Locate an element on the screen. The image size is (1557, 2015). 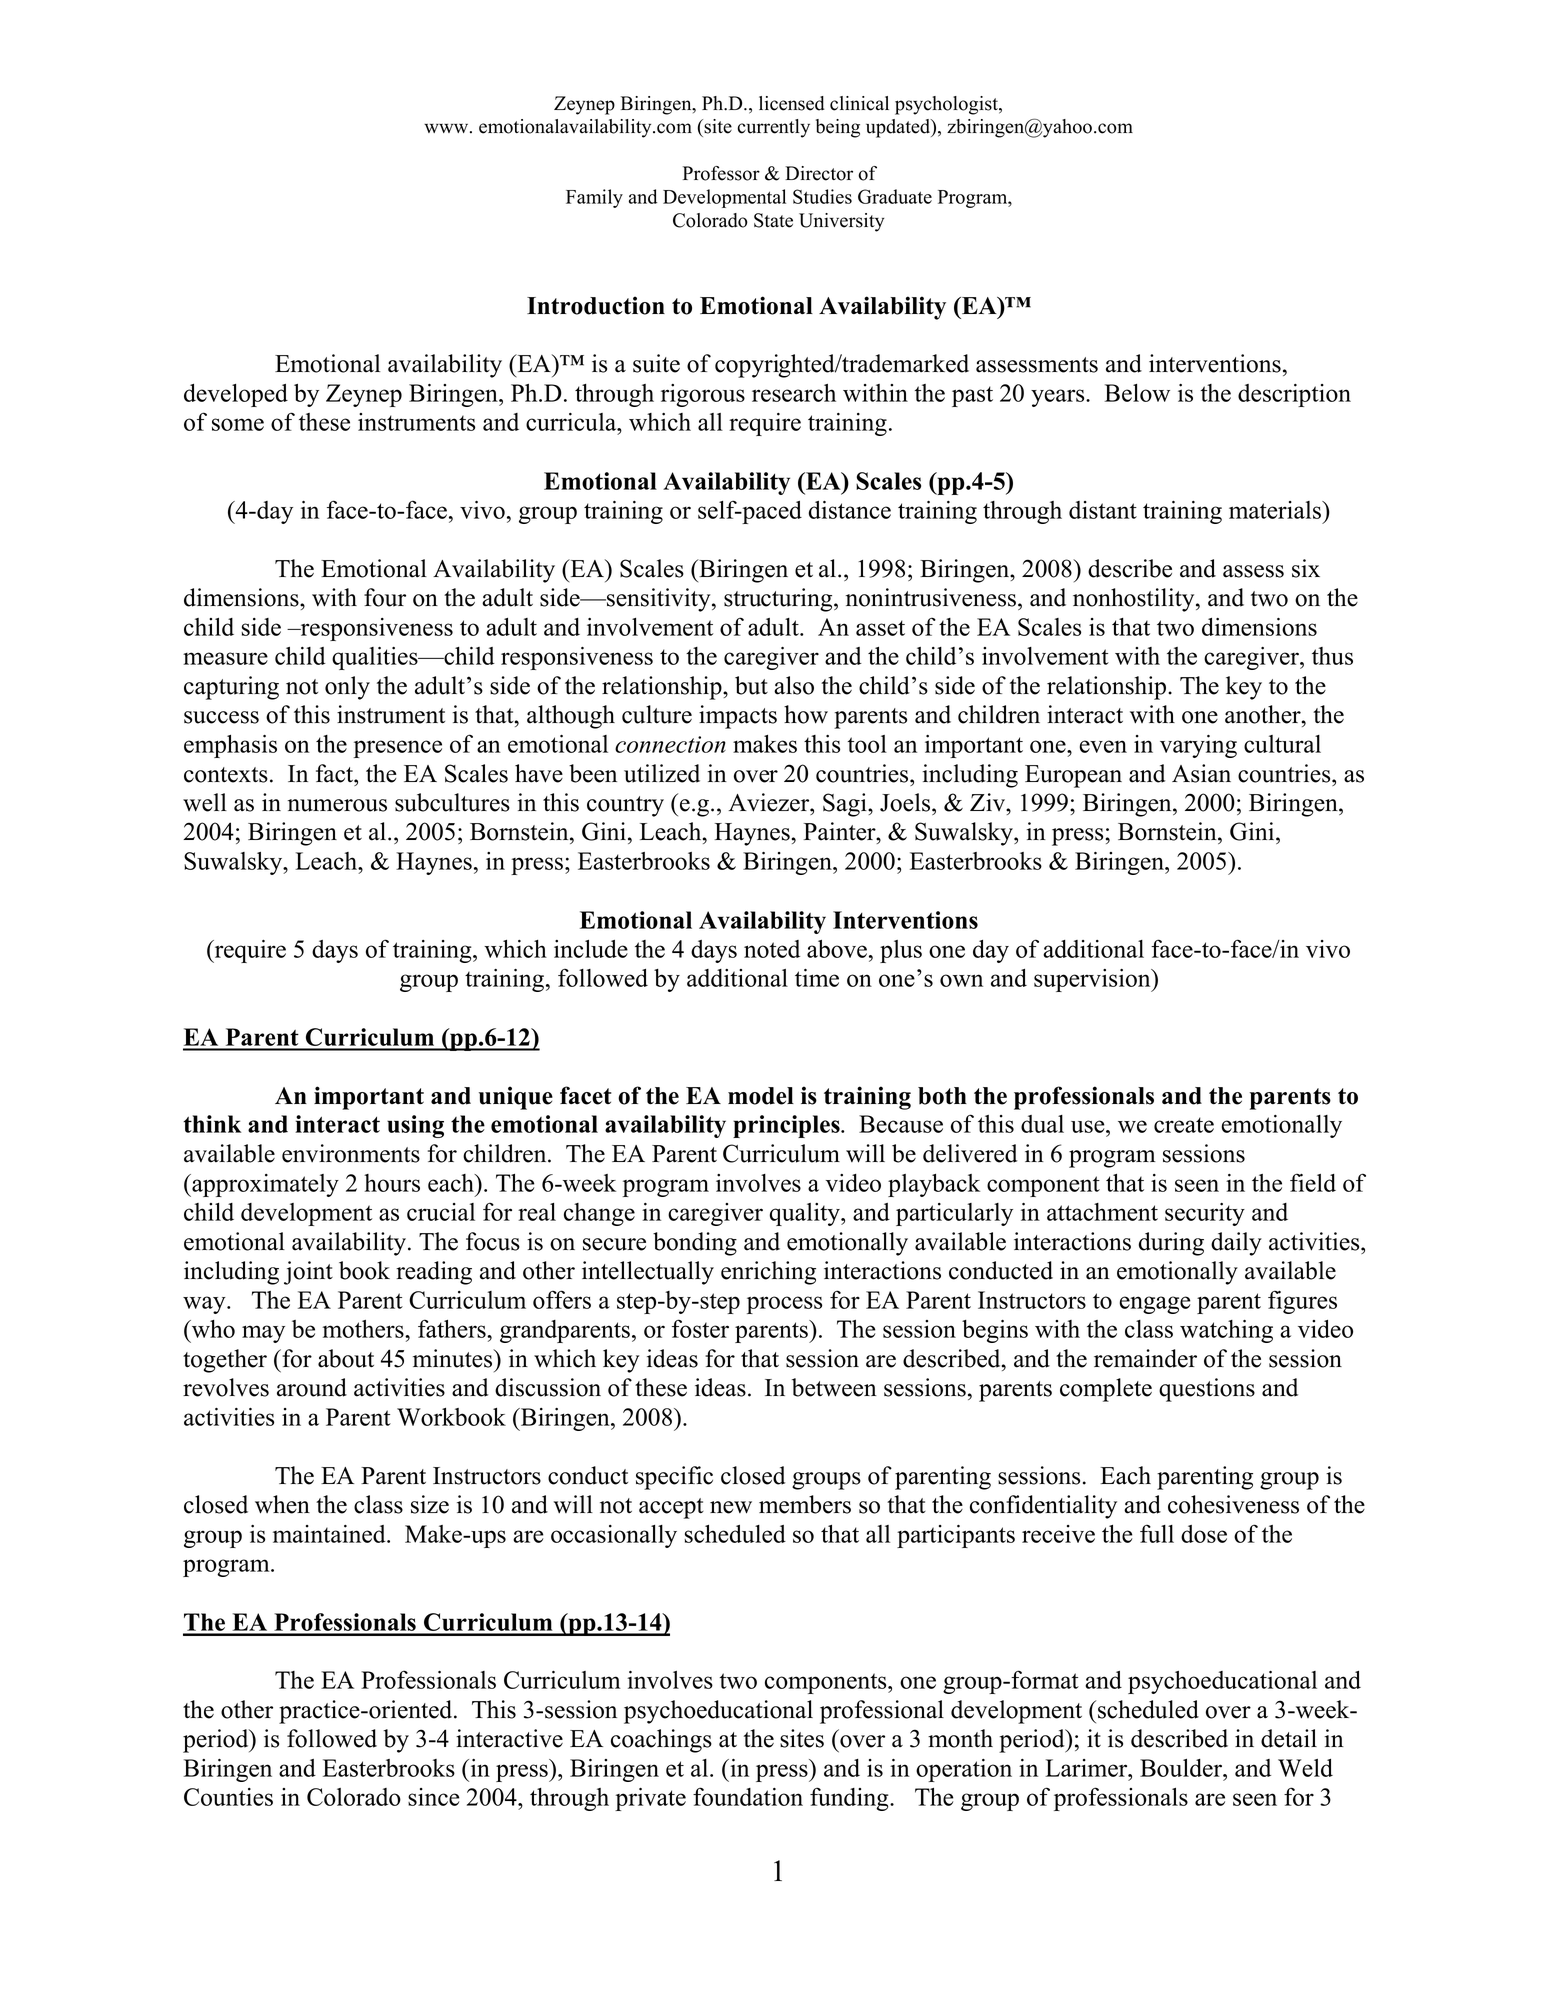
currently is located at coordinates (773, 128).
